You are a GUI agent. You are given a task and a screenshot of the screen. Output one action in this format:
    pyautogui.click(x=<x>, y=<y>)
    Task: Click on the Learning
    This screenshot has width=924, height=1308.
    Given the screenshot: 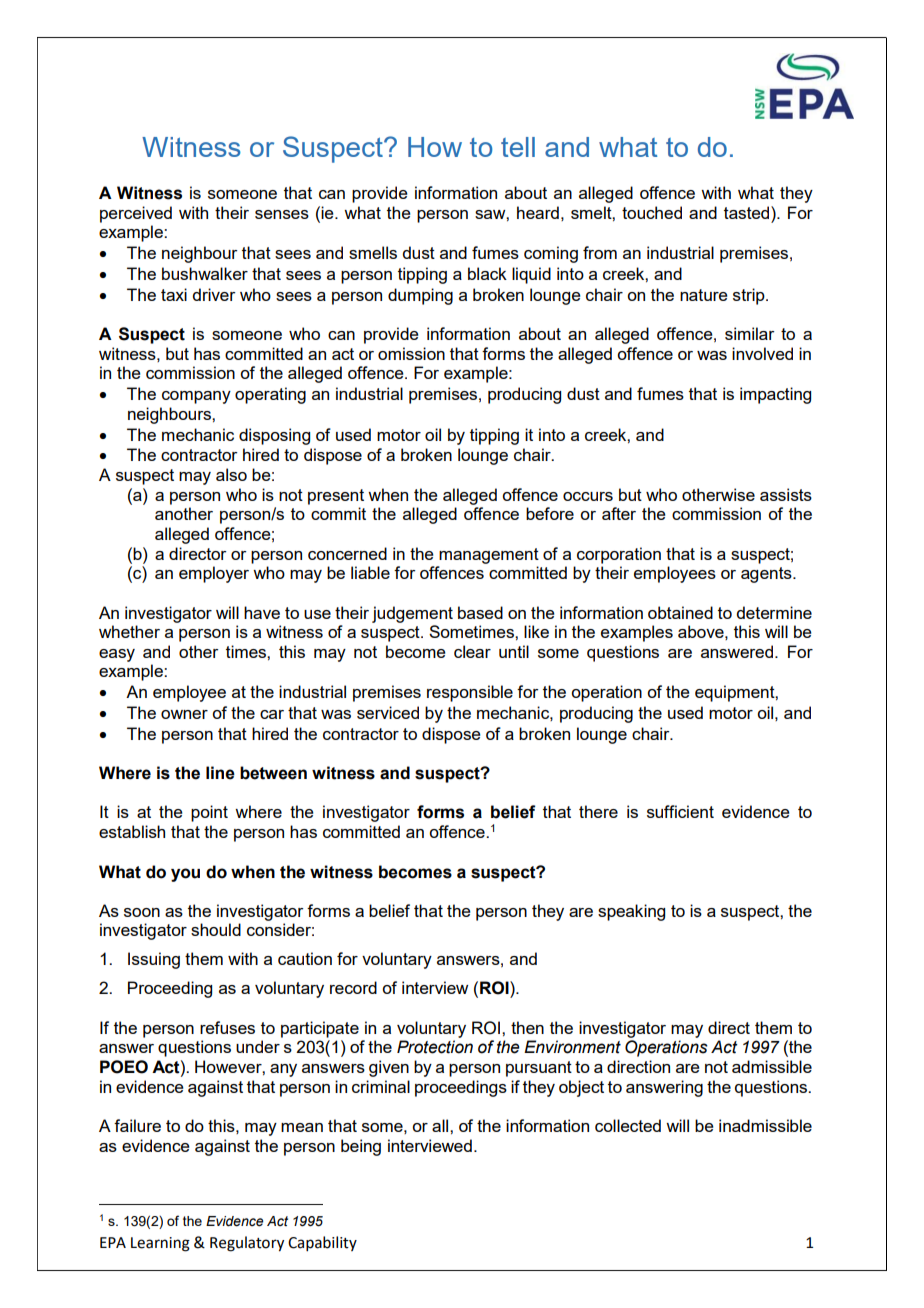 What is the action you would take?
    pyautogui.click(x=160, y=1244)
